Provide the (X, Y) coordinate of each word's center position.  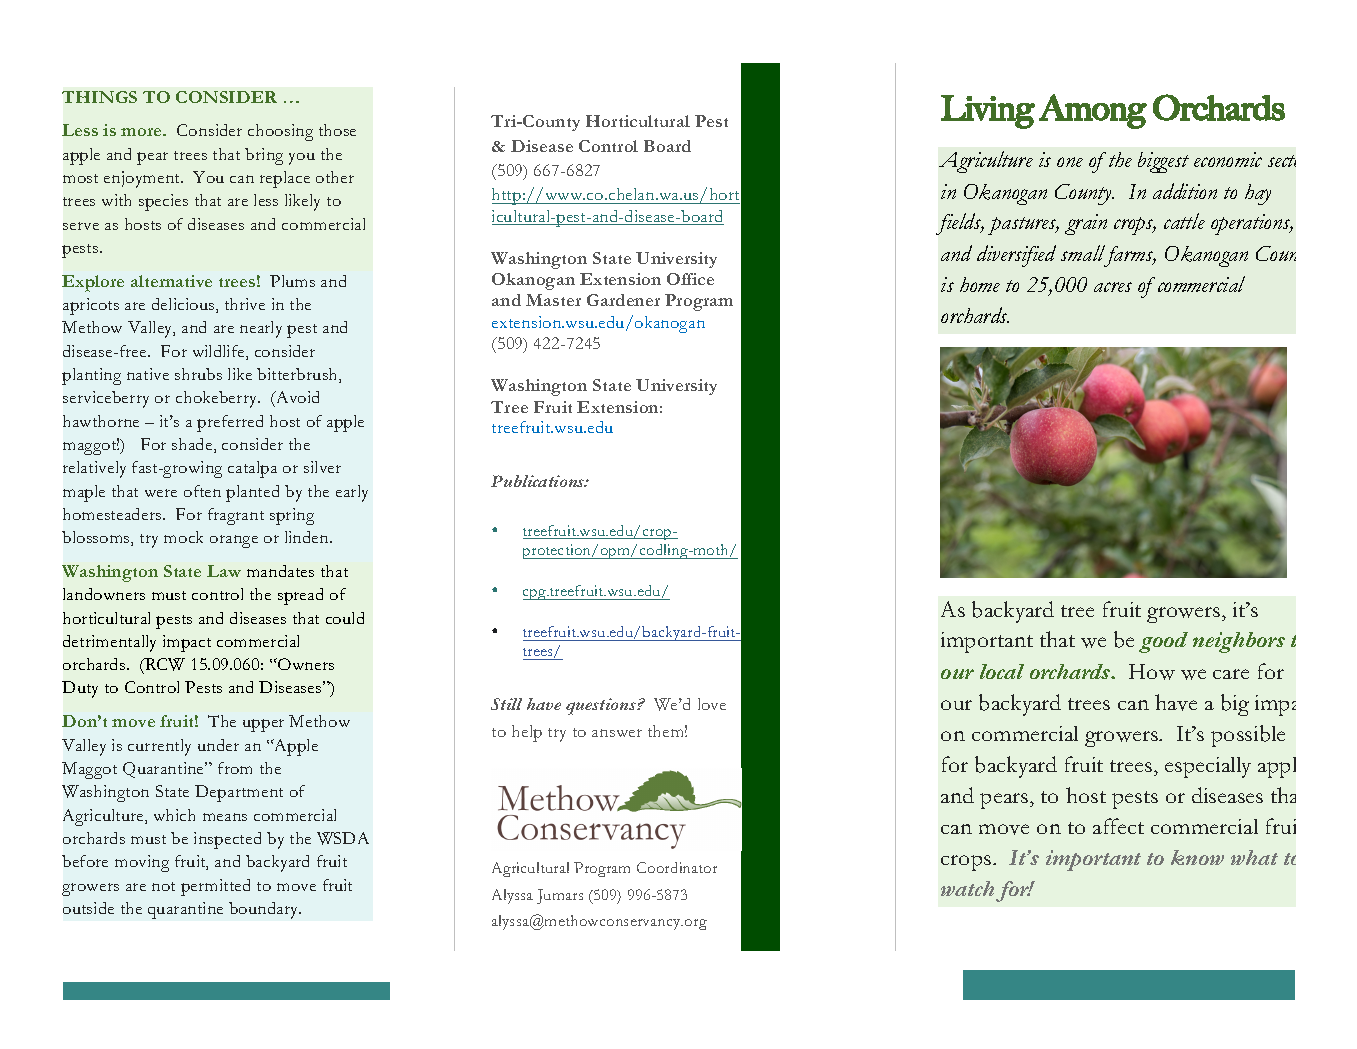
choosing (280, 132)
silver (322, 467)
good (1163, 642)
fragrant (236, 516)
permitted (215, 887)
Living (988, 112)
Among (1093, 111)
